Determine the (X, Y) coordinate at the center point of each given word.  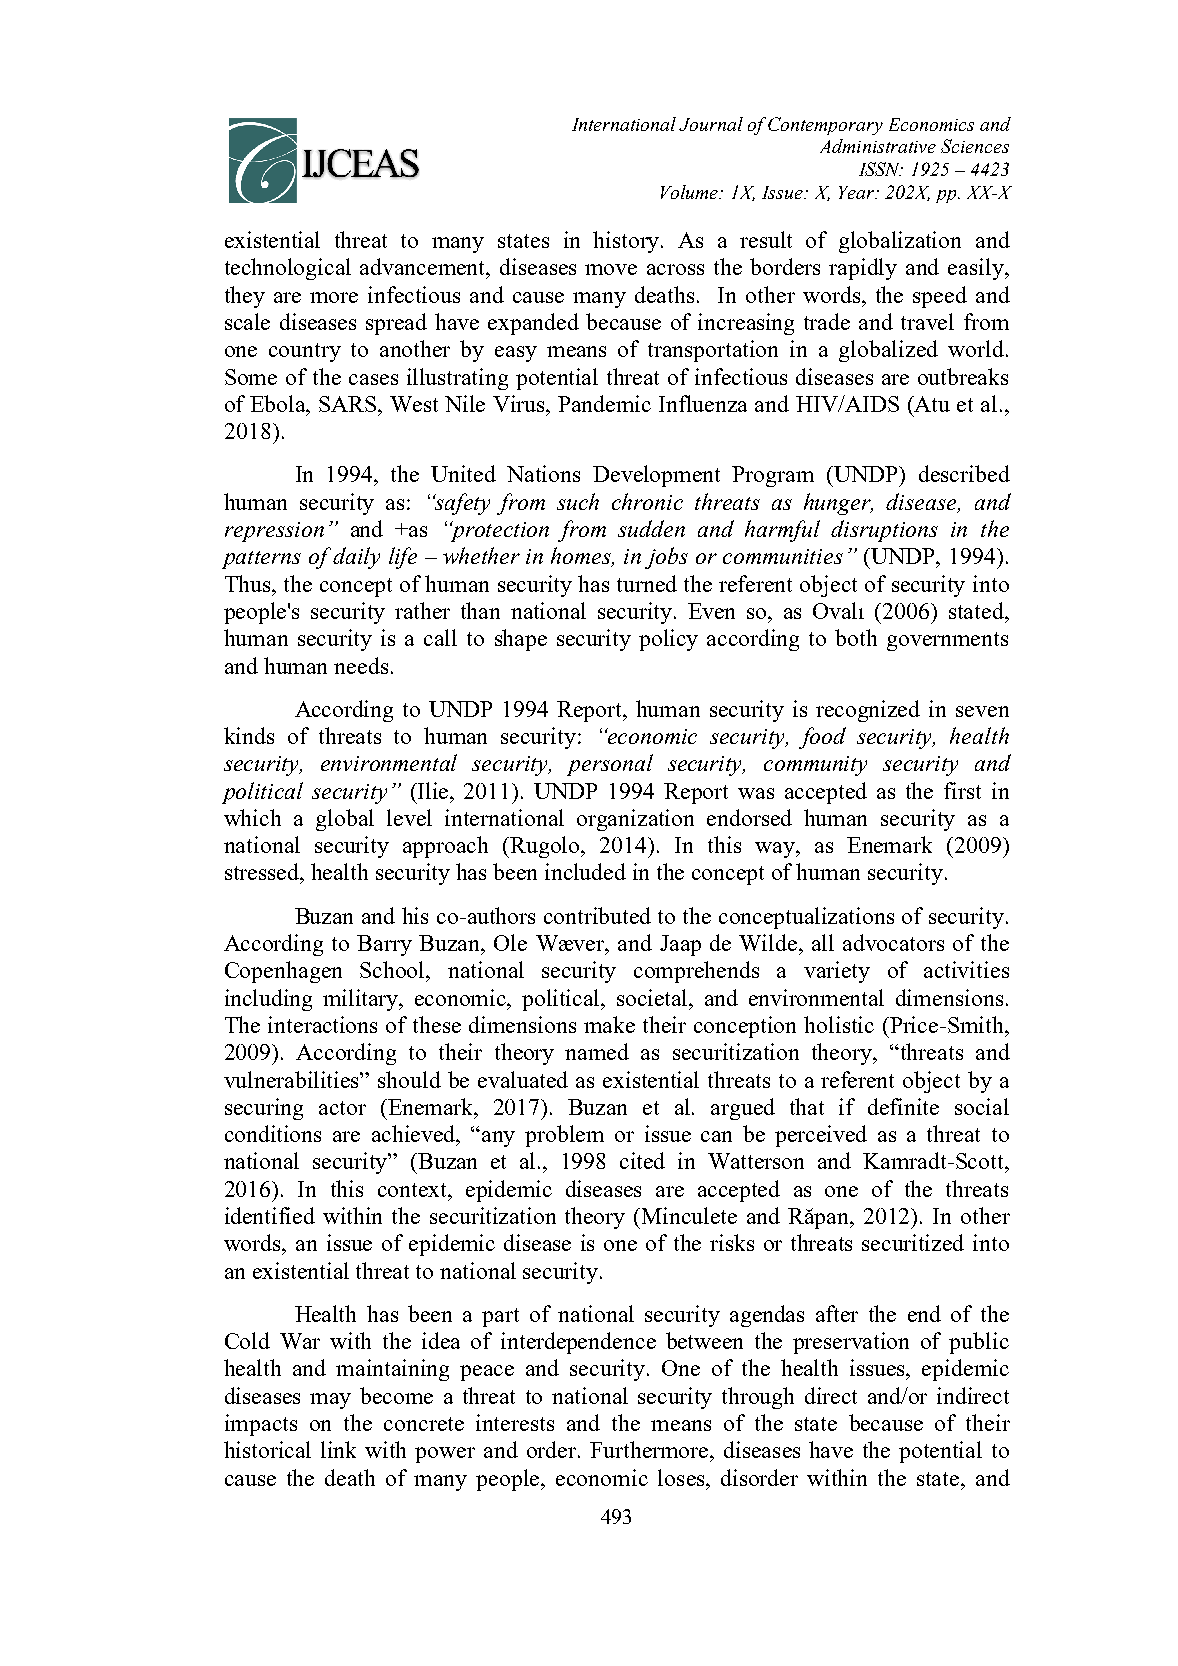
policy (668, 640)
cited (642, 1160)
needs (361, 665)
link (338, 1449)
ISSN (881, 169)
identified (270, 1215)
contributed (597, 915)
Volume (691, 192)
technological (288, 269)
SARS (349, 404)
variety (837, 972)
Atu (931, 404)
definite (903, 1106)
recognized (868, 711)
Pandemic (604, 403)
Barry (384, 945)
